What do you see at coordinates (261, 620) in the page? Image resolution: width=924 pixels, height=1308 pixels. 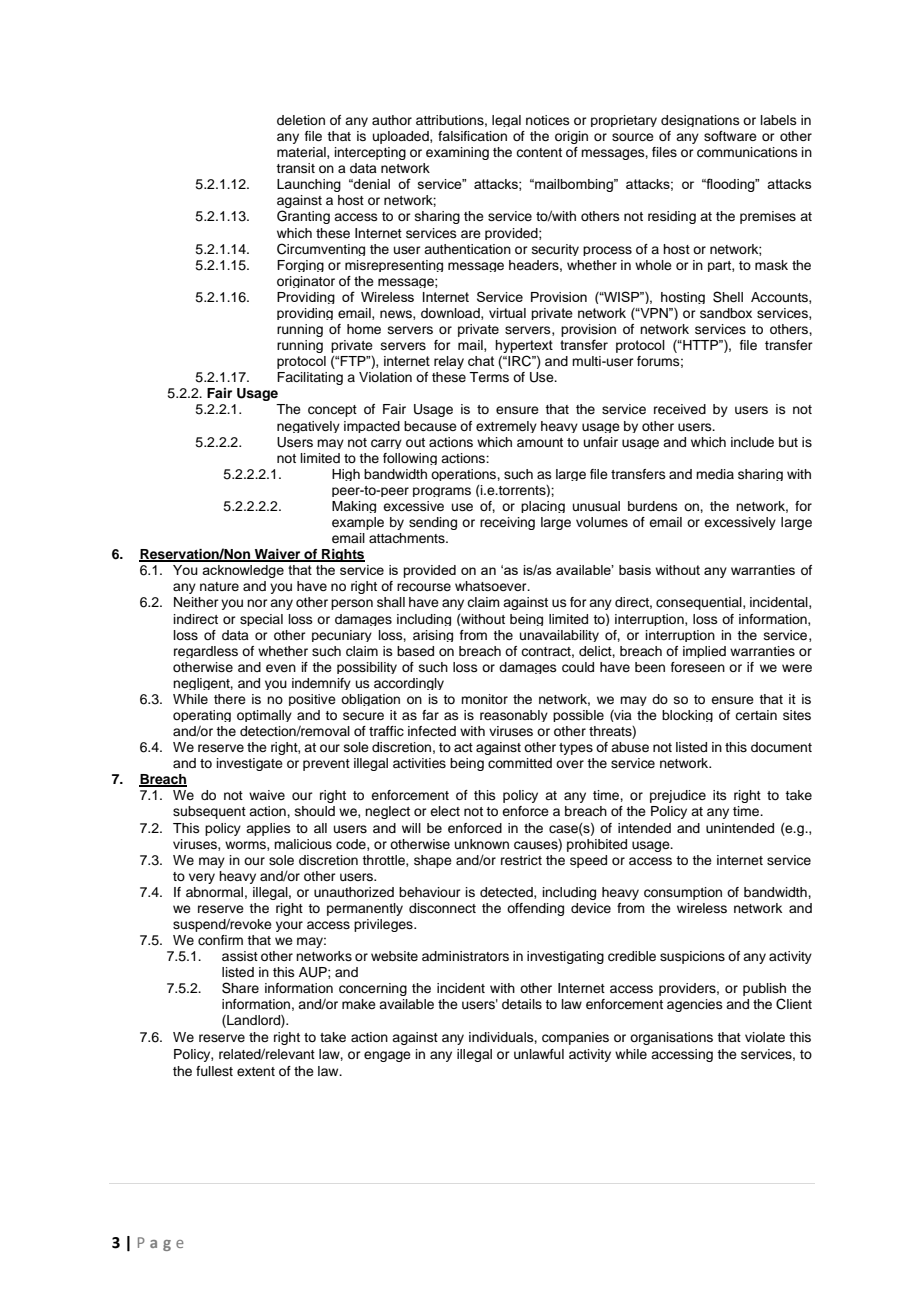 I see `special` at bounding box center [261, 620].
